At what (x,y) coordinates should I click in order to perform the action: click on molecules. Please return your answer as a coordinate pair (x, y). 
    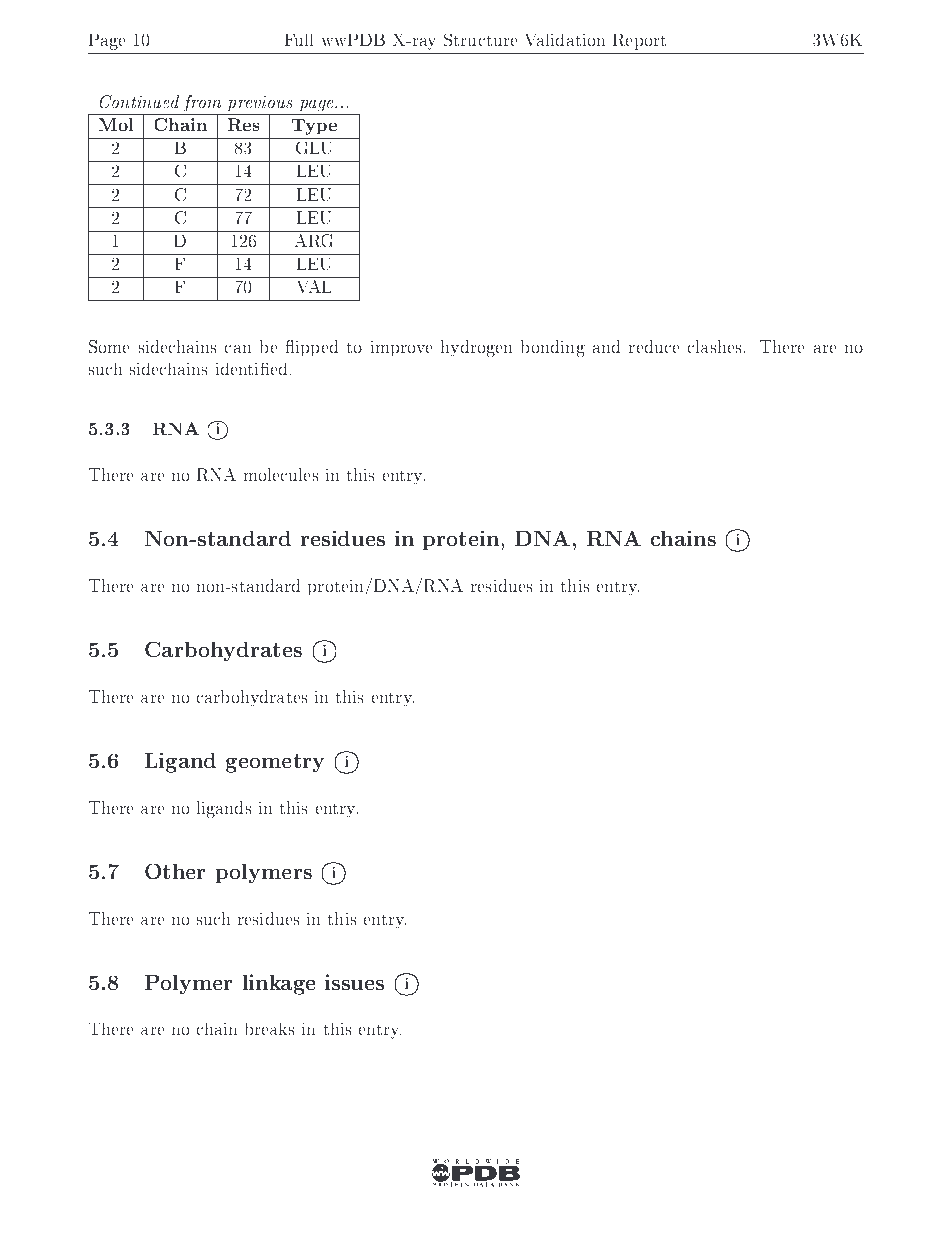
    Looking at the image, I should click on (281, 474).
